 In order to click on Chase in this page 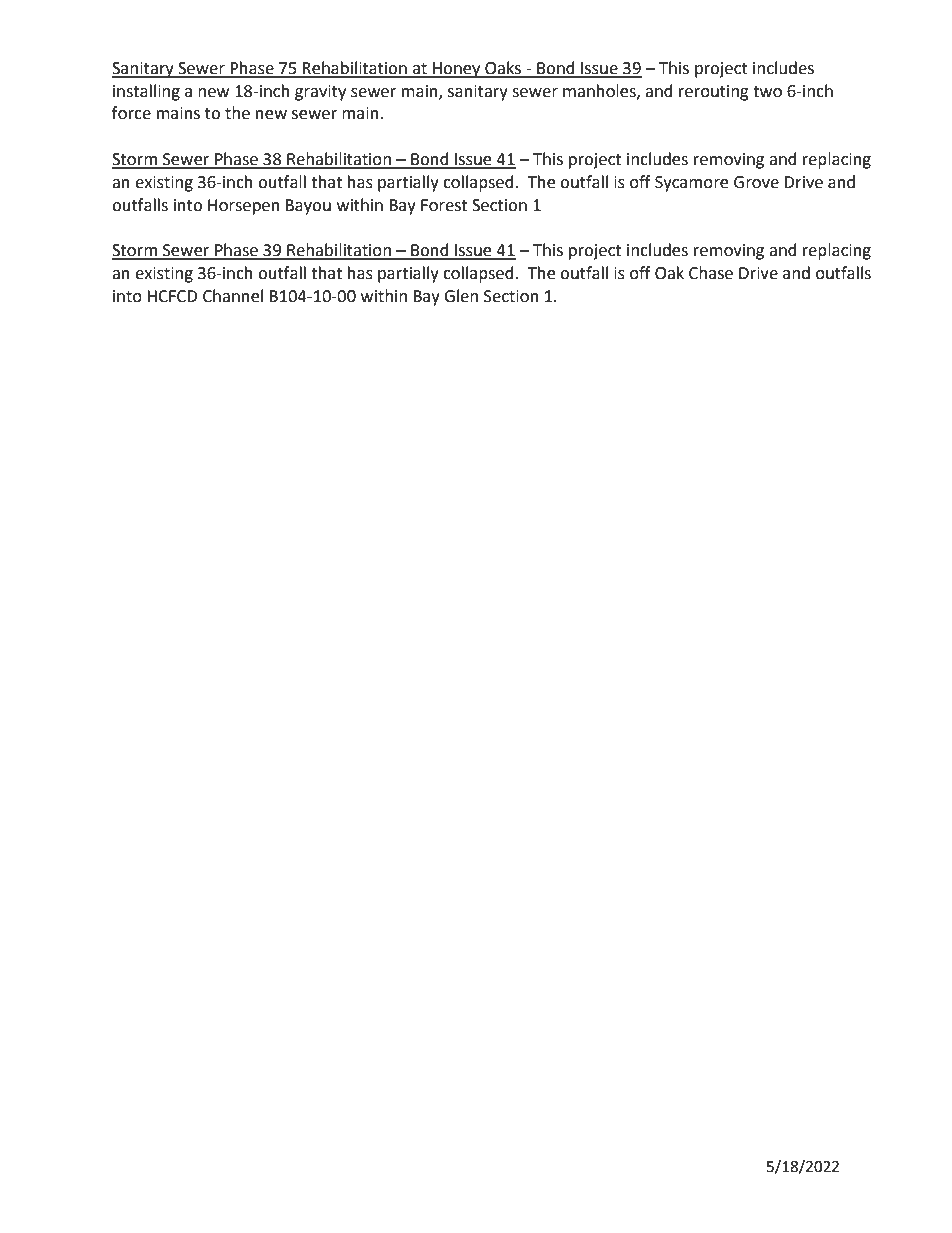, I will do `click(711, 273)`.
